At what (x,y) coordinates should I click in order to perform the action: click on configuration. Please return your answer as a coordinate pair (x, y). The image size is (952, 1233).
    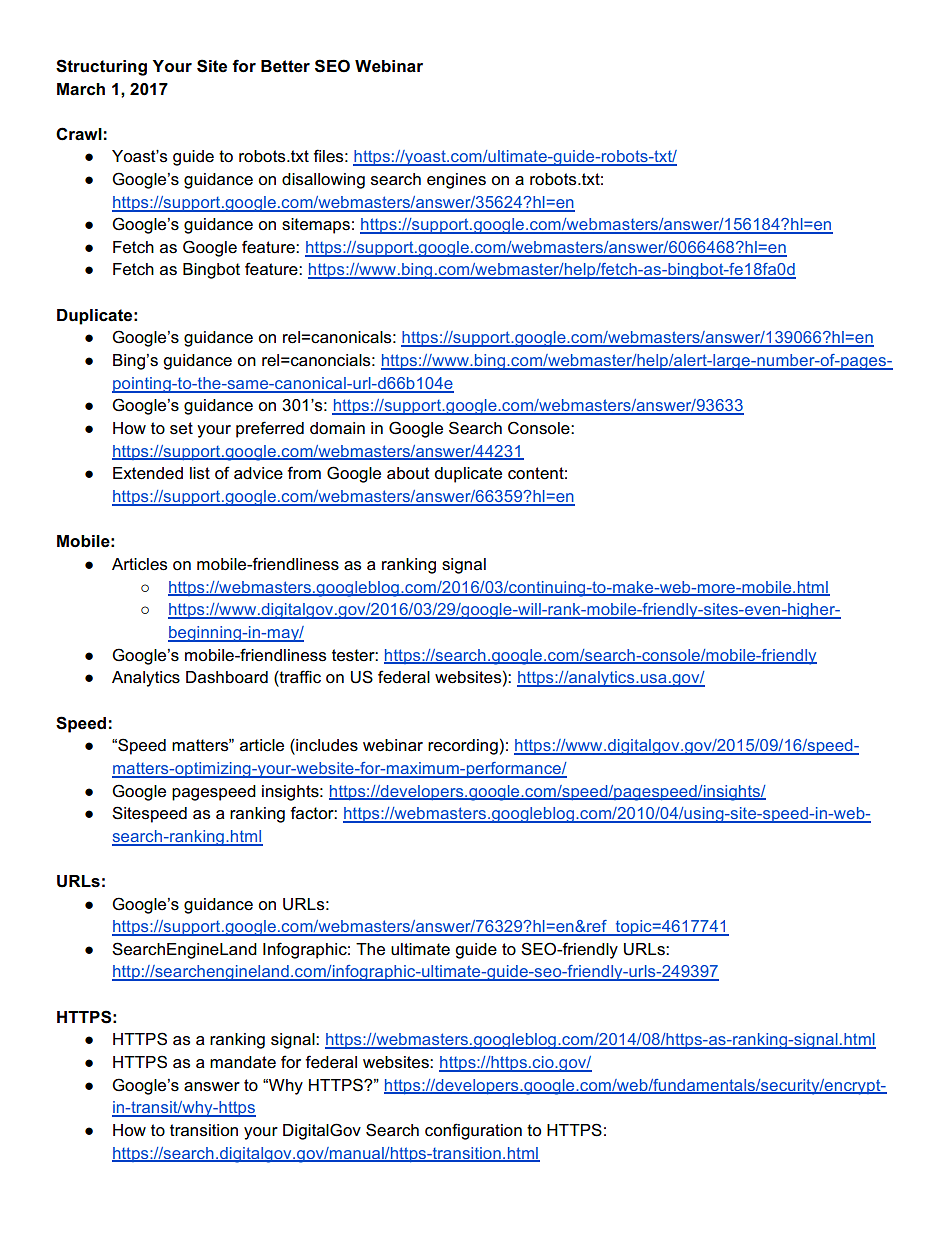
    Looking at the image, I should click on (473, 1131).
